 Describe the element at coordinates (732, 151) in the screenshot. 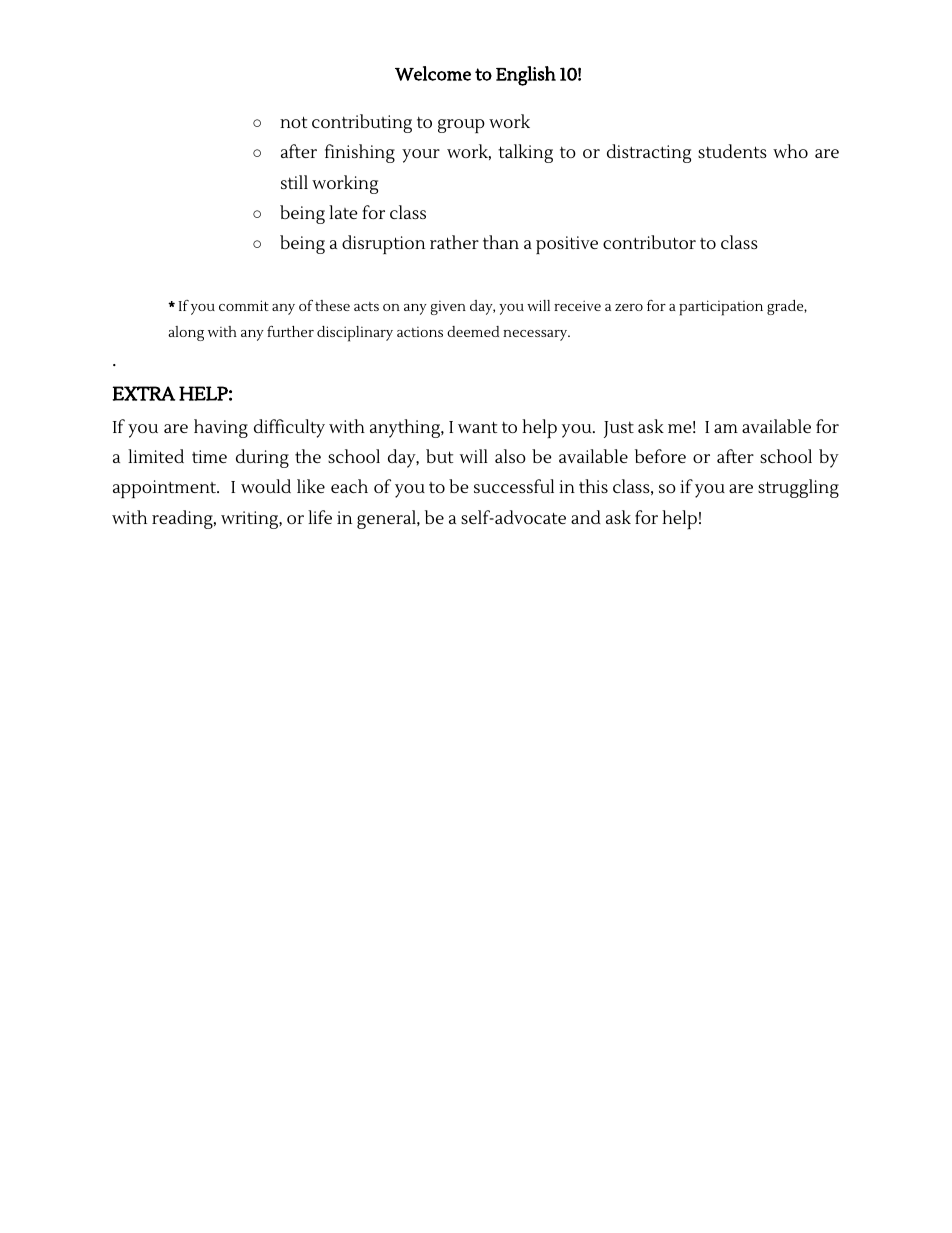

I see `students` at that location.
